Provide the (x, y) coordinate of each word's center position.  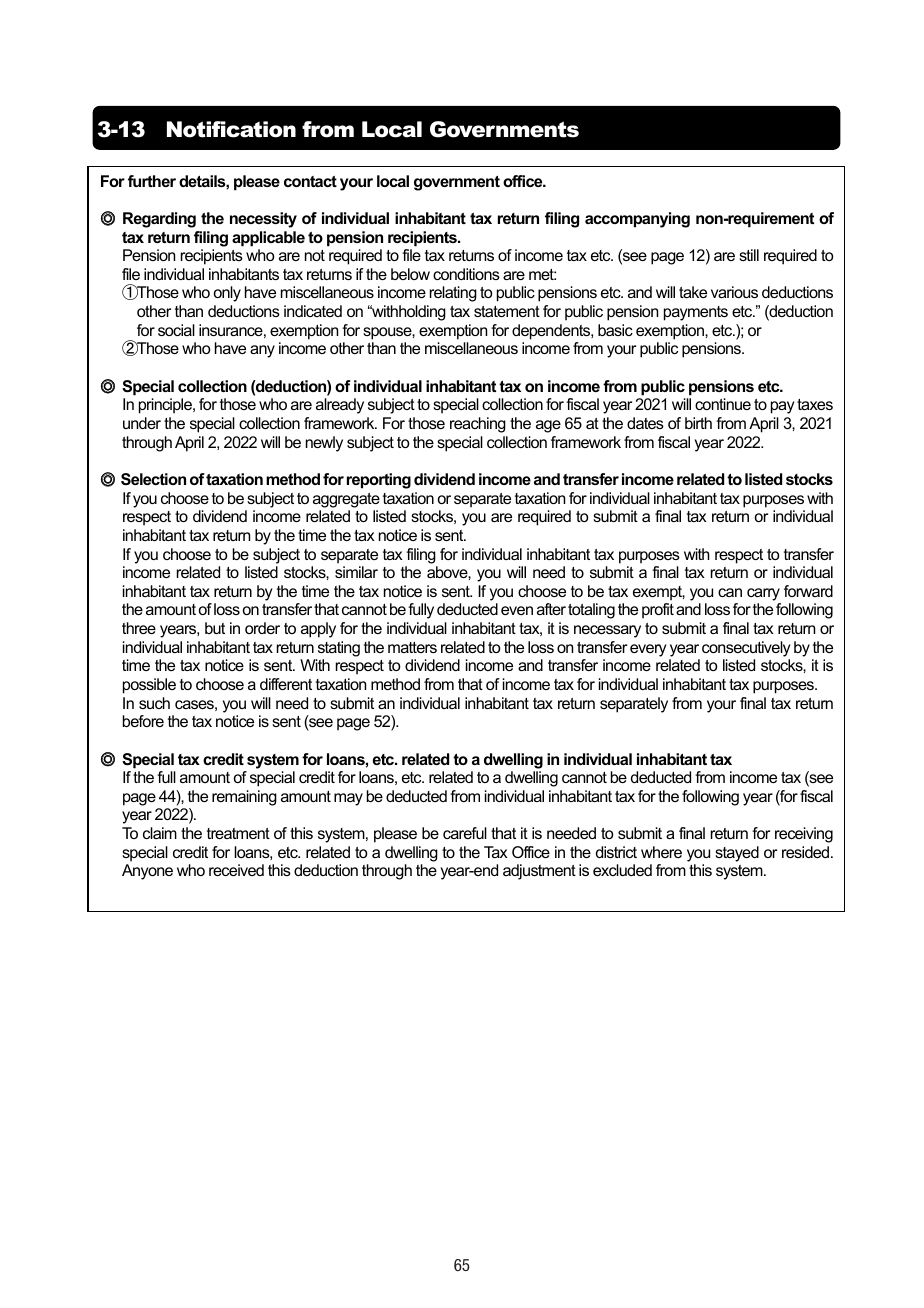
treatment (238, 833)
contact (310, 181)
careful (465, 833)
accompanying (637, 220)
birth (698, 423)
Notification (231, 129)
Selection (153, 479)
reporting (379, 481)
